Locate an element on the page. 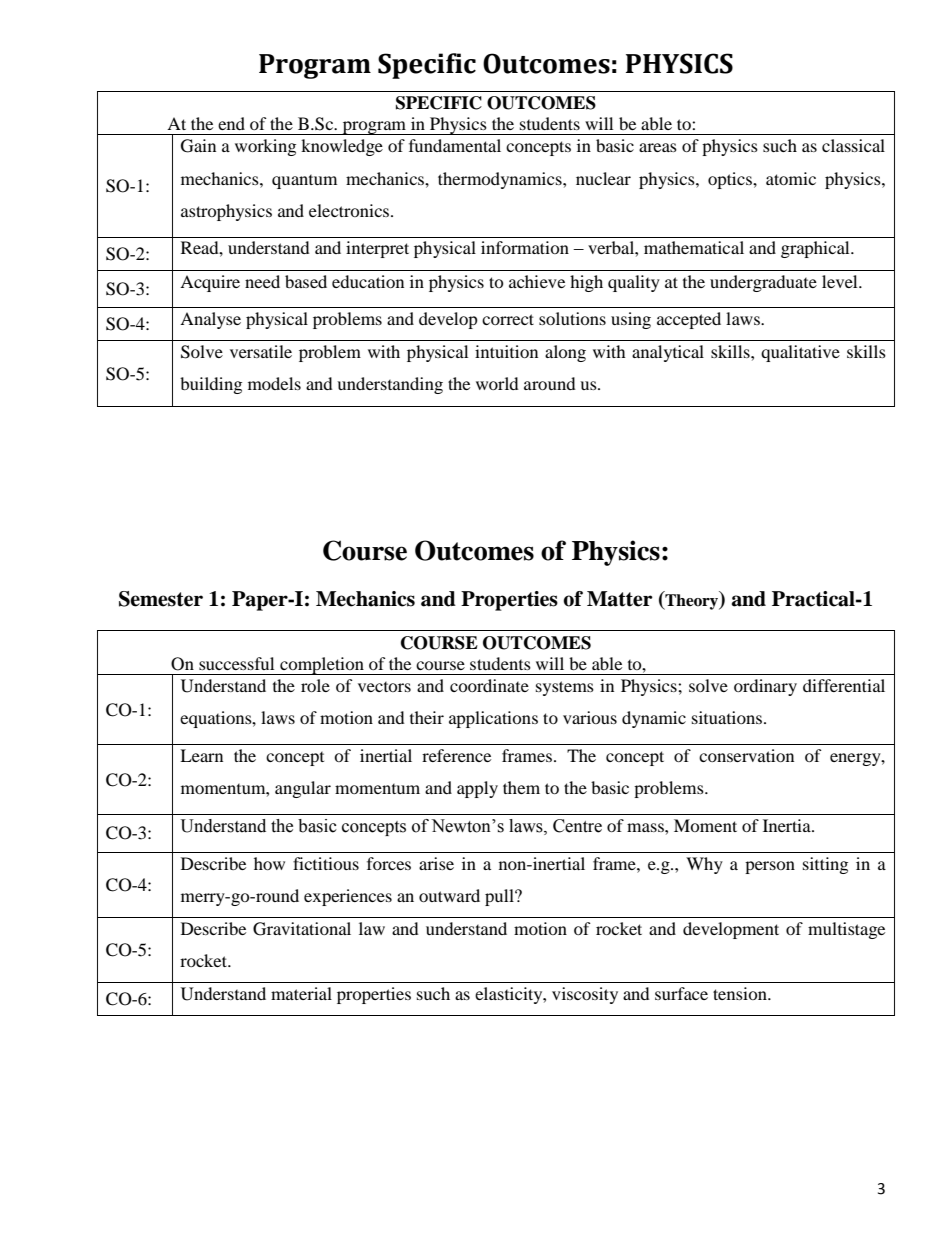 The height and width of the image is (1233, 952). qualitative is located at coordinates (800, 353).
